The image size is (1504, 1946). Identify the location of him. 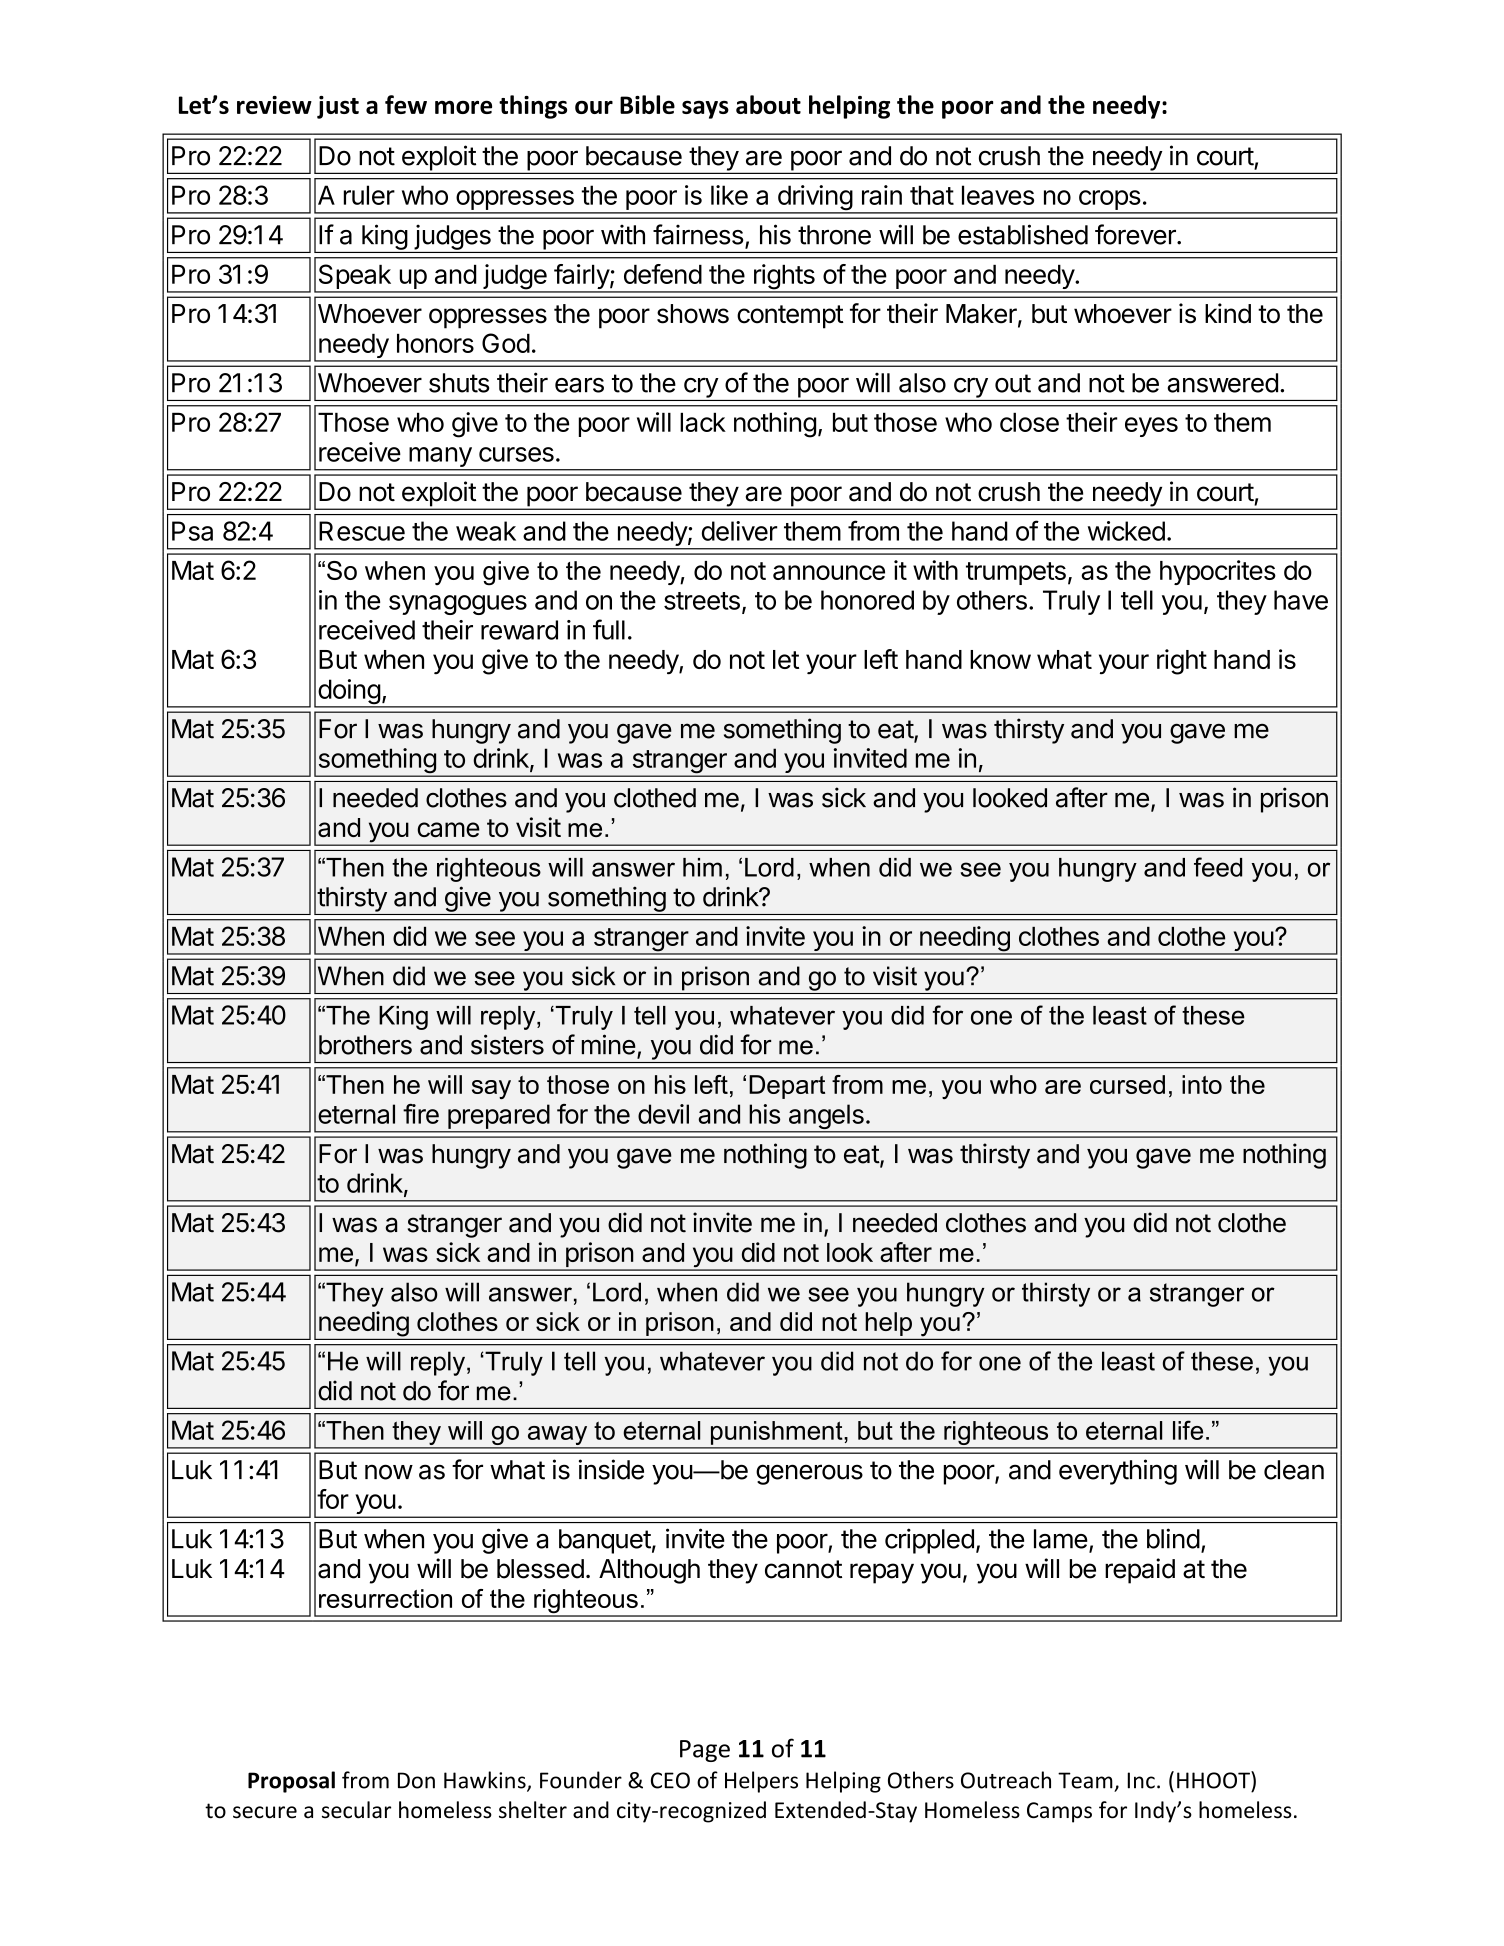
(702, 867).
